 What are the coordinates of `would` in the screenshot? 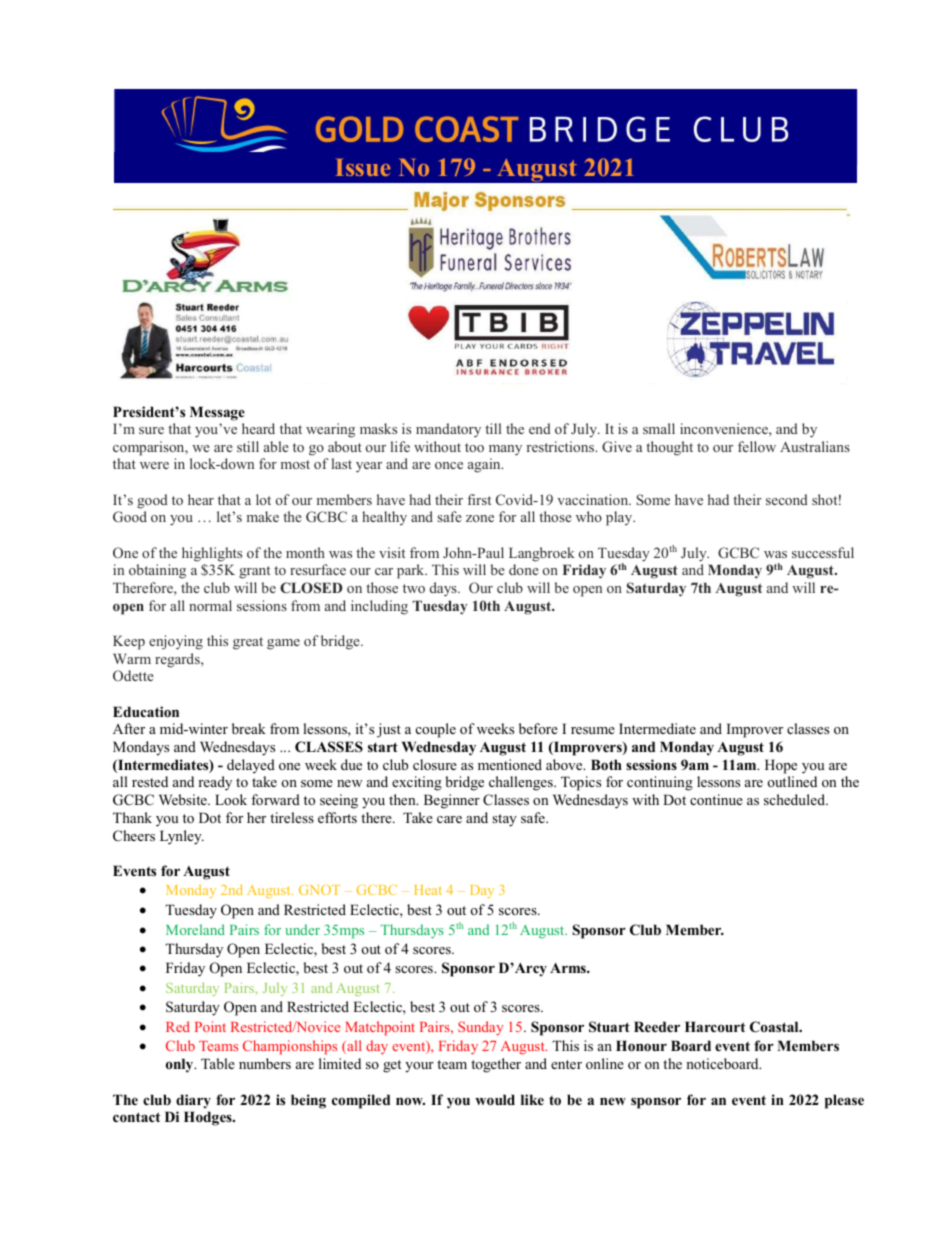 It's located at (495, 1099).
